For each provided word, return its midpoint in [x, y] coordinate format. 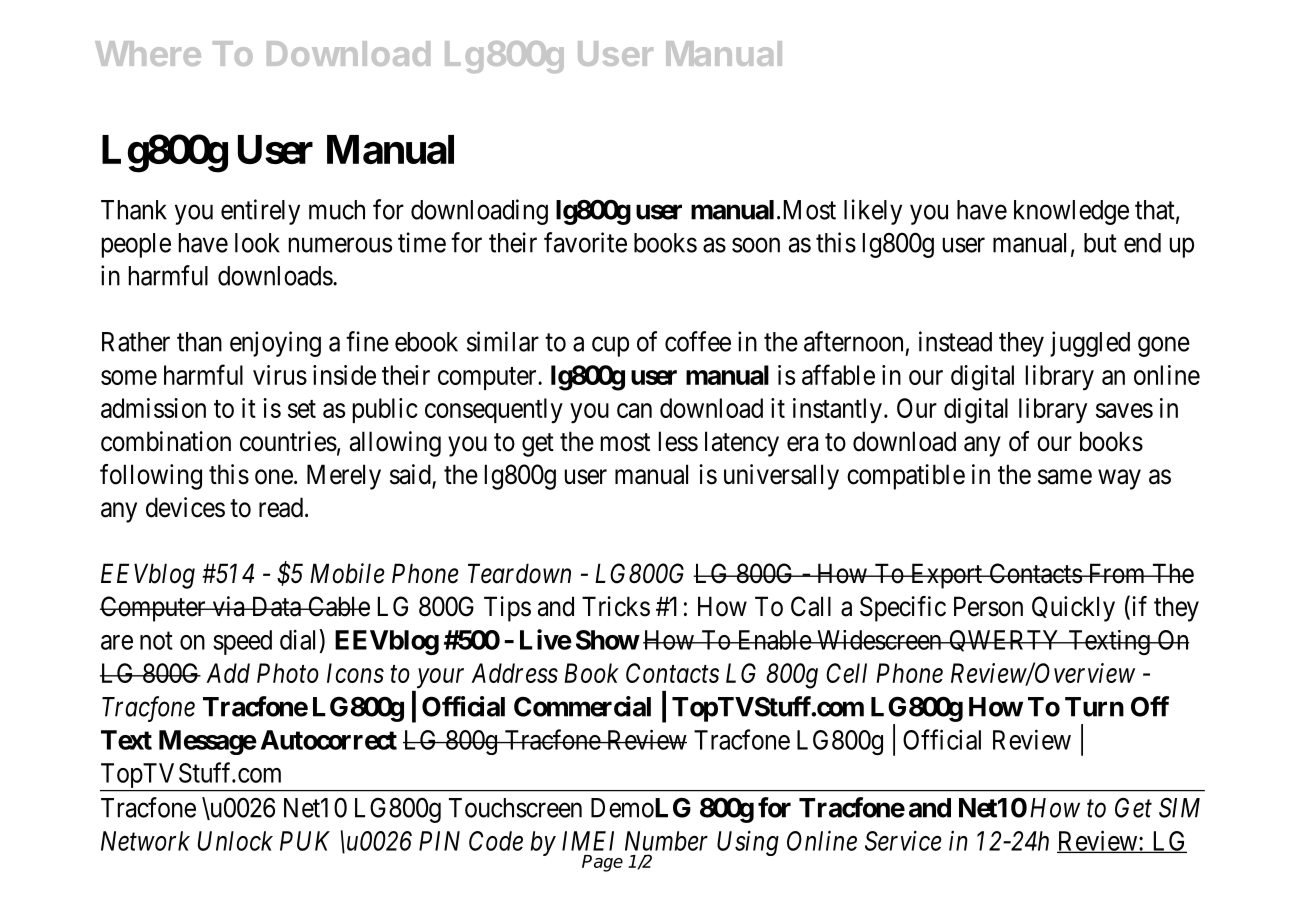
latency [742, 444]
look [257, 243]
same [1065, 477]
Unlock [235, 841]
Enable [773, 640]
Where [148, 53]
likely [873, 212]
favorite [585, 242]
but [1100, 243]
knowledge [1071, 212]
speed [242, 642]
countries [288, 441]
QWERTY [1005, 641]
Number [666, 841]
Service [903, 840]
